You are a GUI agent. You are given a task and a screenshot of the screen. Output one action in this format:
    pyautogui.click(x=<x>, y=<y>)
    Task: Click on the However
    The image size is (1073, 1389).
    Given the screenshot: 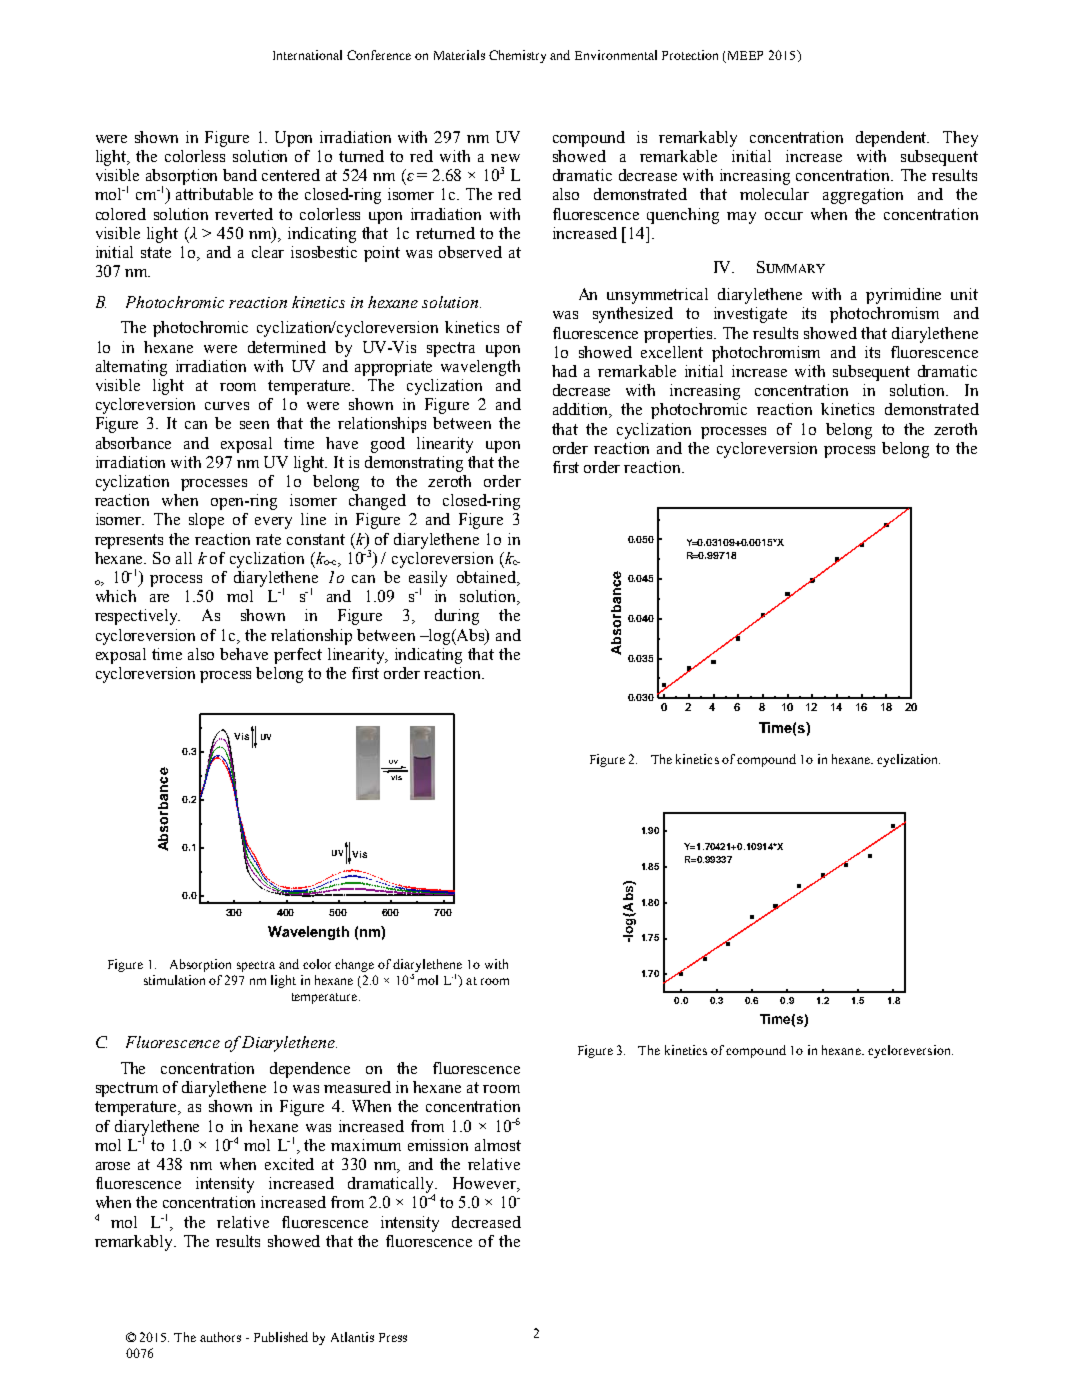 What is the action you would take?
    pyautogui.click(x=486, y=1184)
